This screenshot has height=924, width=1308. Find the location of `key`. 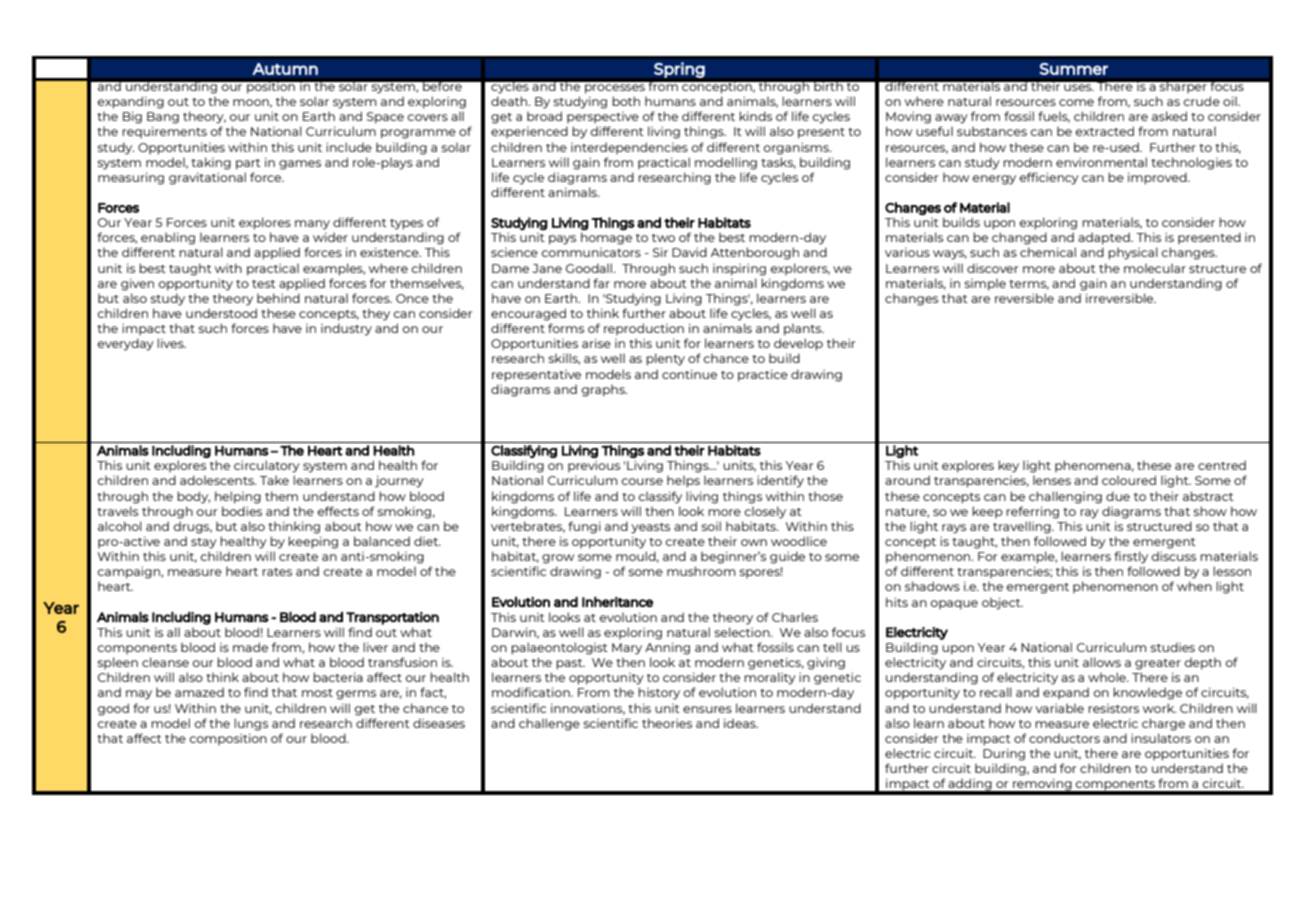

key is located at coordinates (1008, 466).
